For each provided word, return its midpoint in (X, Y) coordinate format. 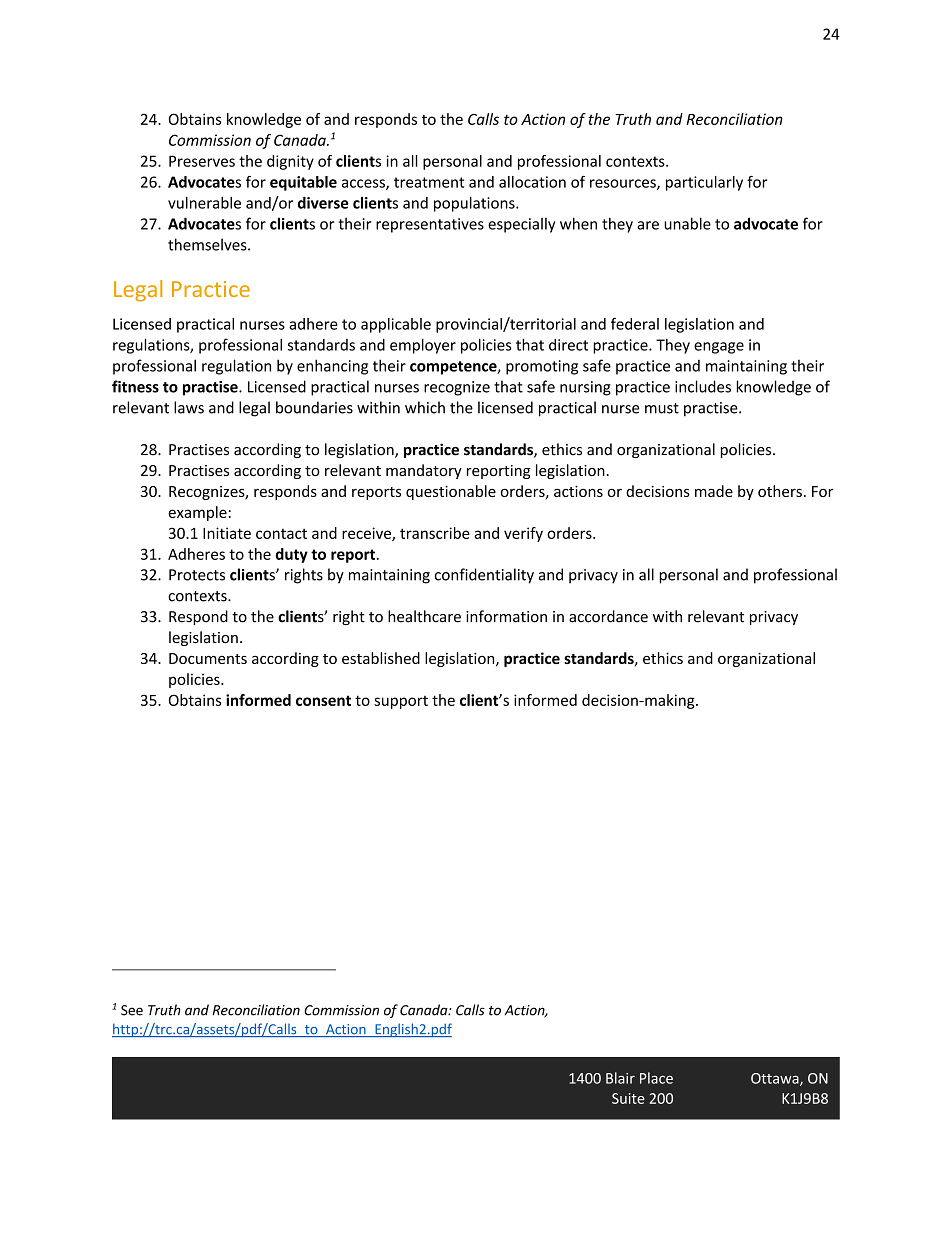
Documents (208, 658)
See (132, 1010)
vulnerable (204, 203)
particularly (704, 183)
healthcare (424, 616)
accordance (608, 616)
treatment (429, 182)
